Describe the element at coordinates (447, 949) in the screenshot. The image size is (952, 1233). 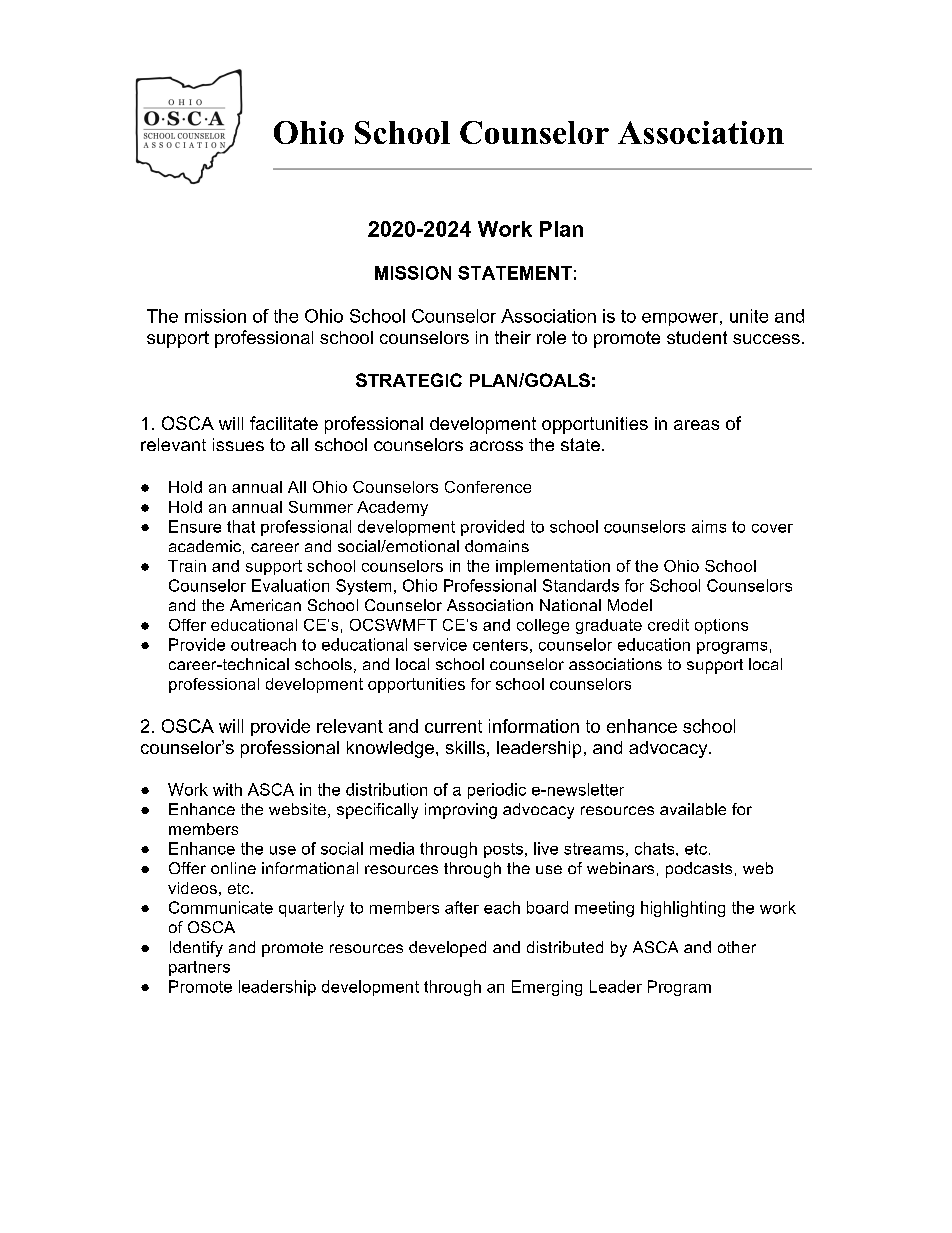
I see `developed` at that location.
